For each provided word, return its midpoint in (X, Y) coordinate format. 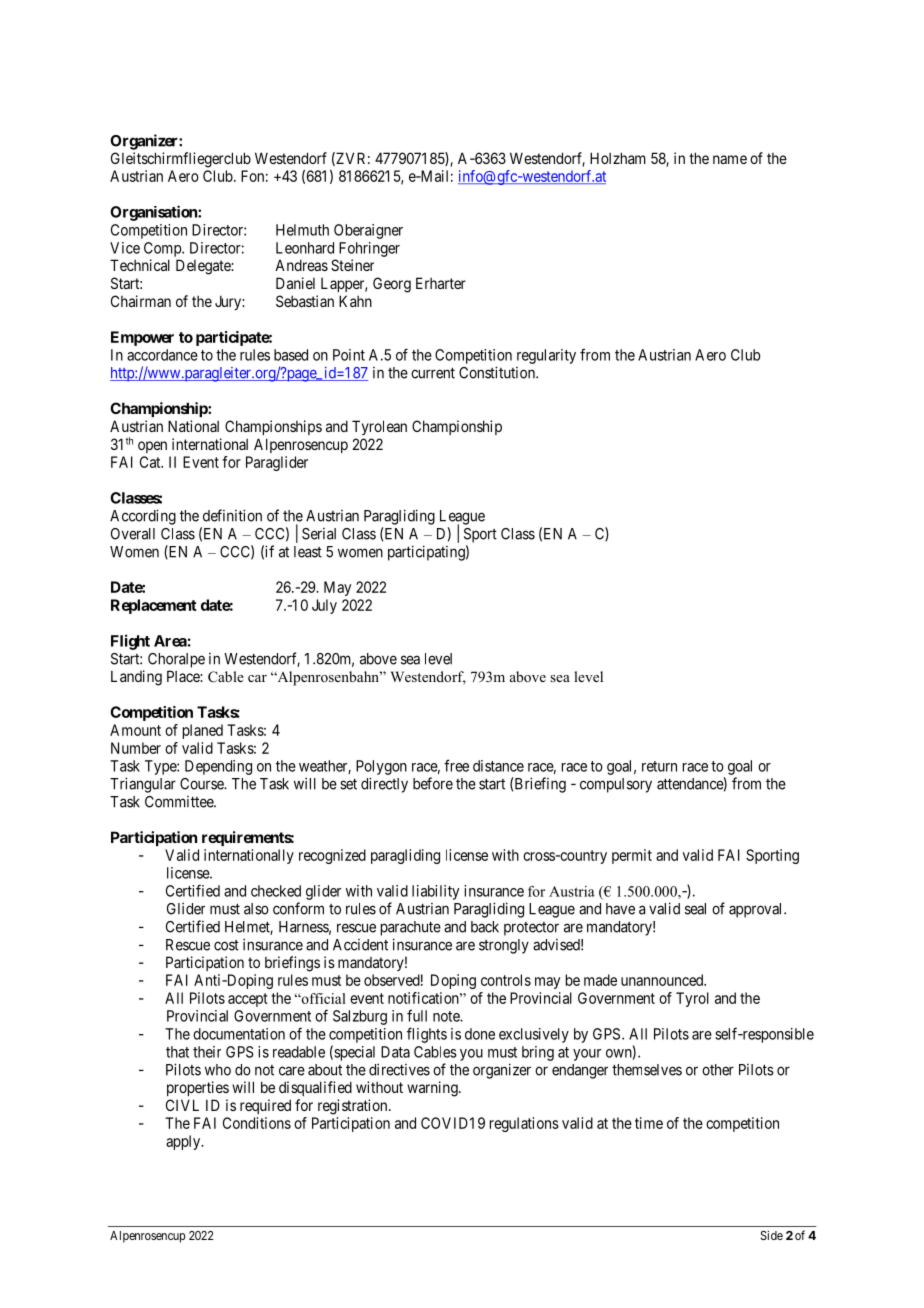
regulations (524, 1124)
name (730, 159)
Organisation (154, 213)
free (456, 765)
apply (184, 1142)
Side (772, 1235)
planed (203, 731)
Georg (392, 285)
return (659, 766)
